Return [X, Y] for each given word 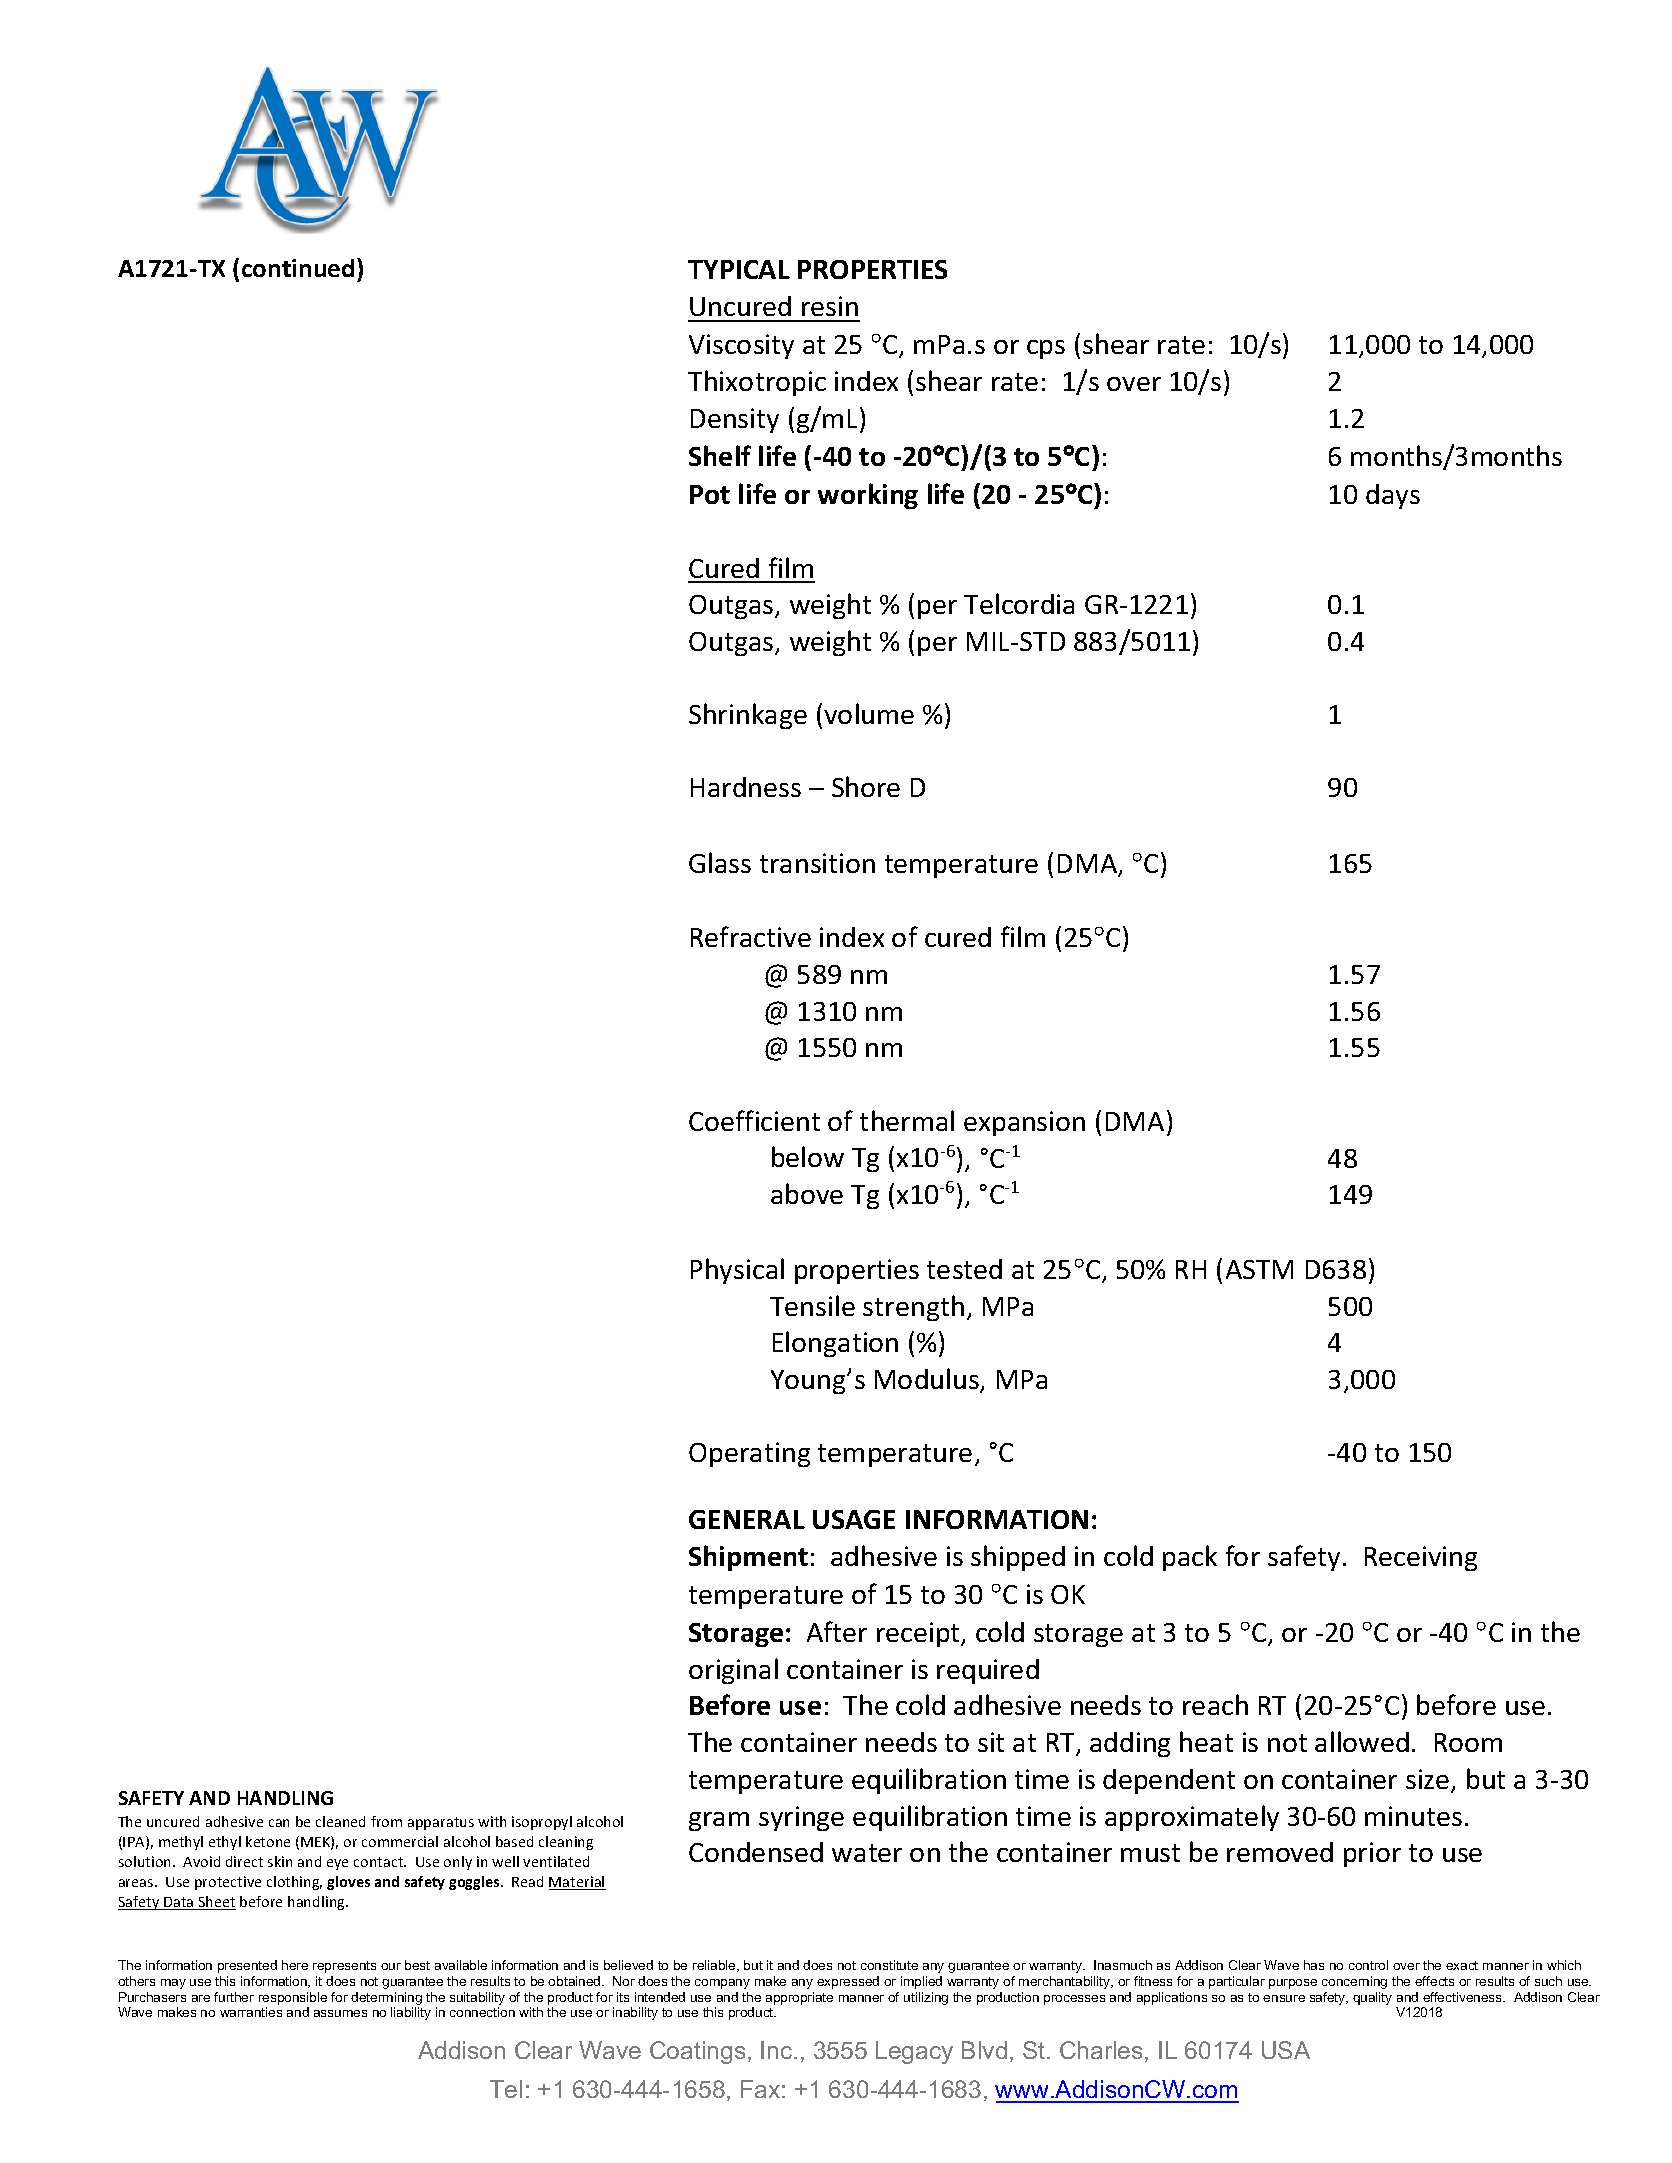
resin [830, 306]
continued [298, 268]
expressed [848, 1982]
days [1393, 496]
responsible [293, 1998]
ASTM [1259, 1269]
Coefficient [754, 1120]
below [808, 1156]
